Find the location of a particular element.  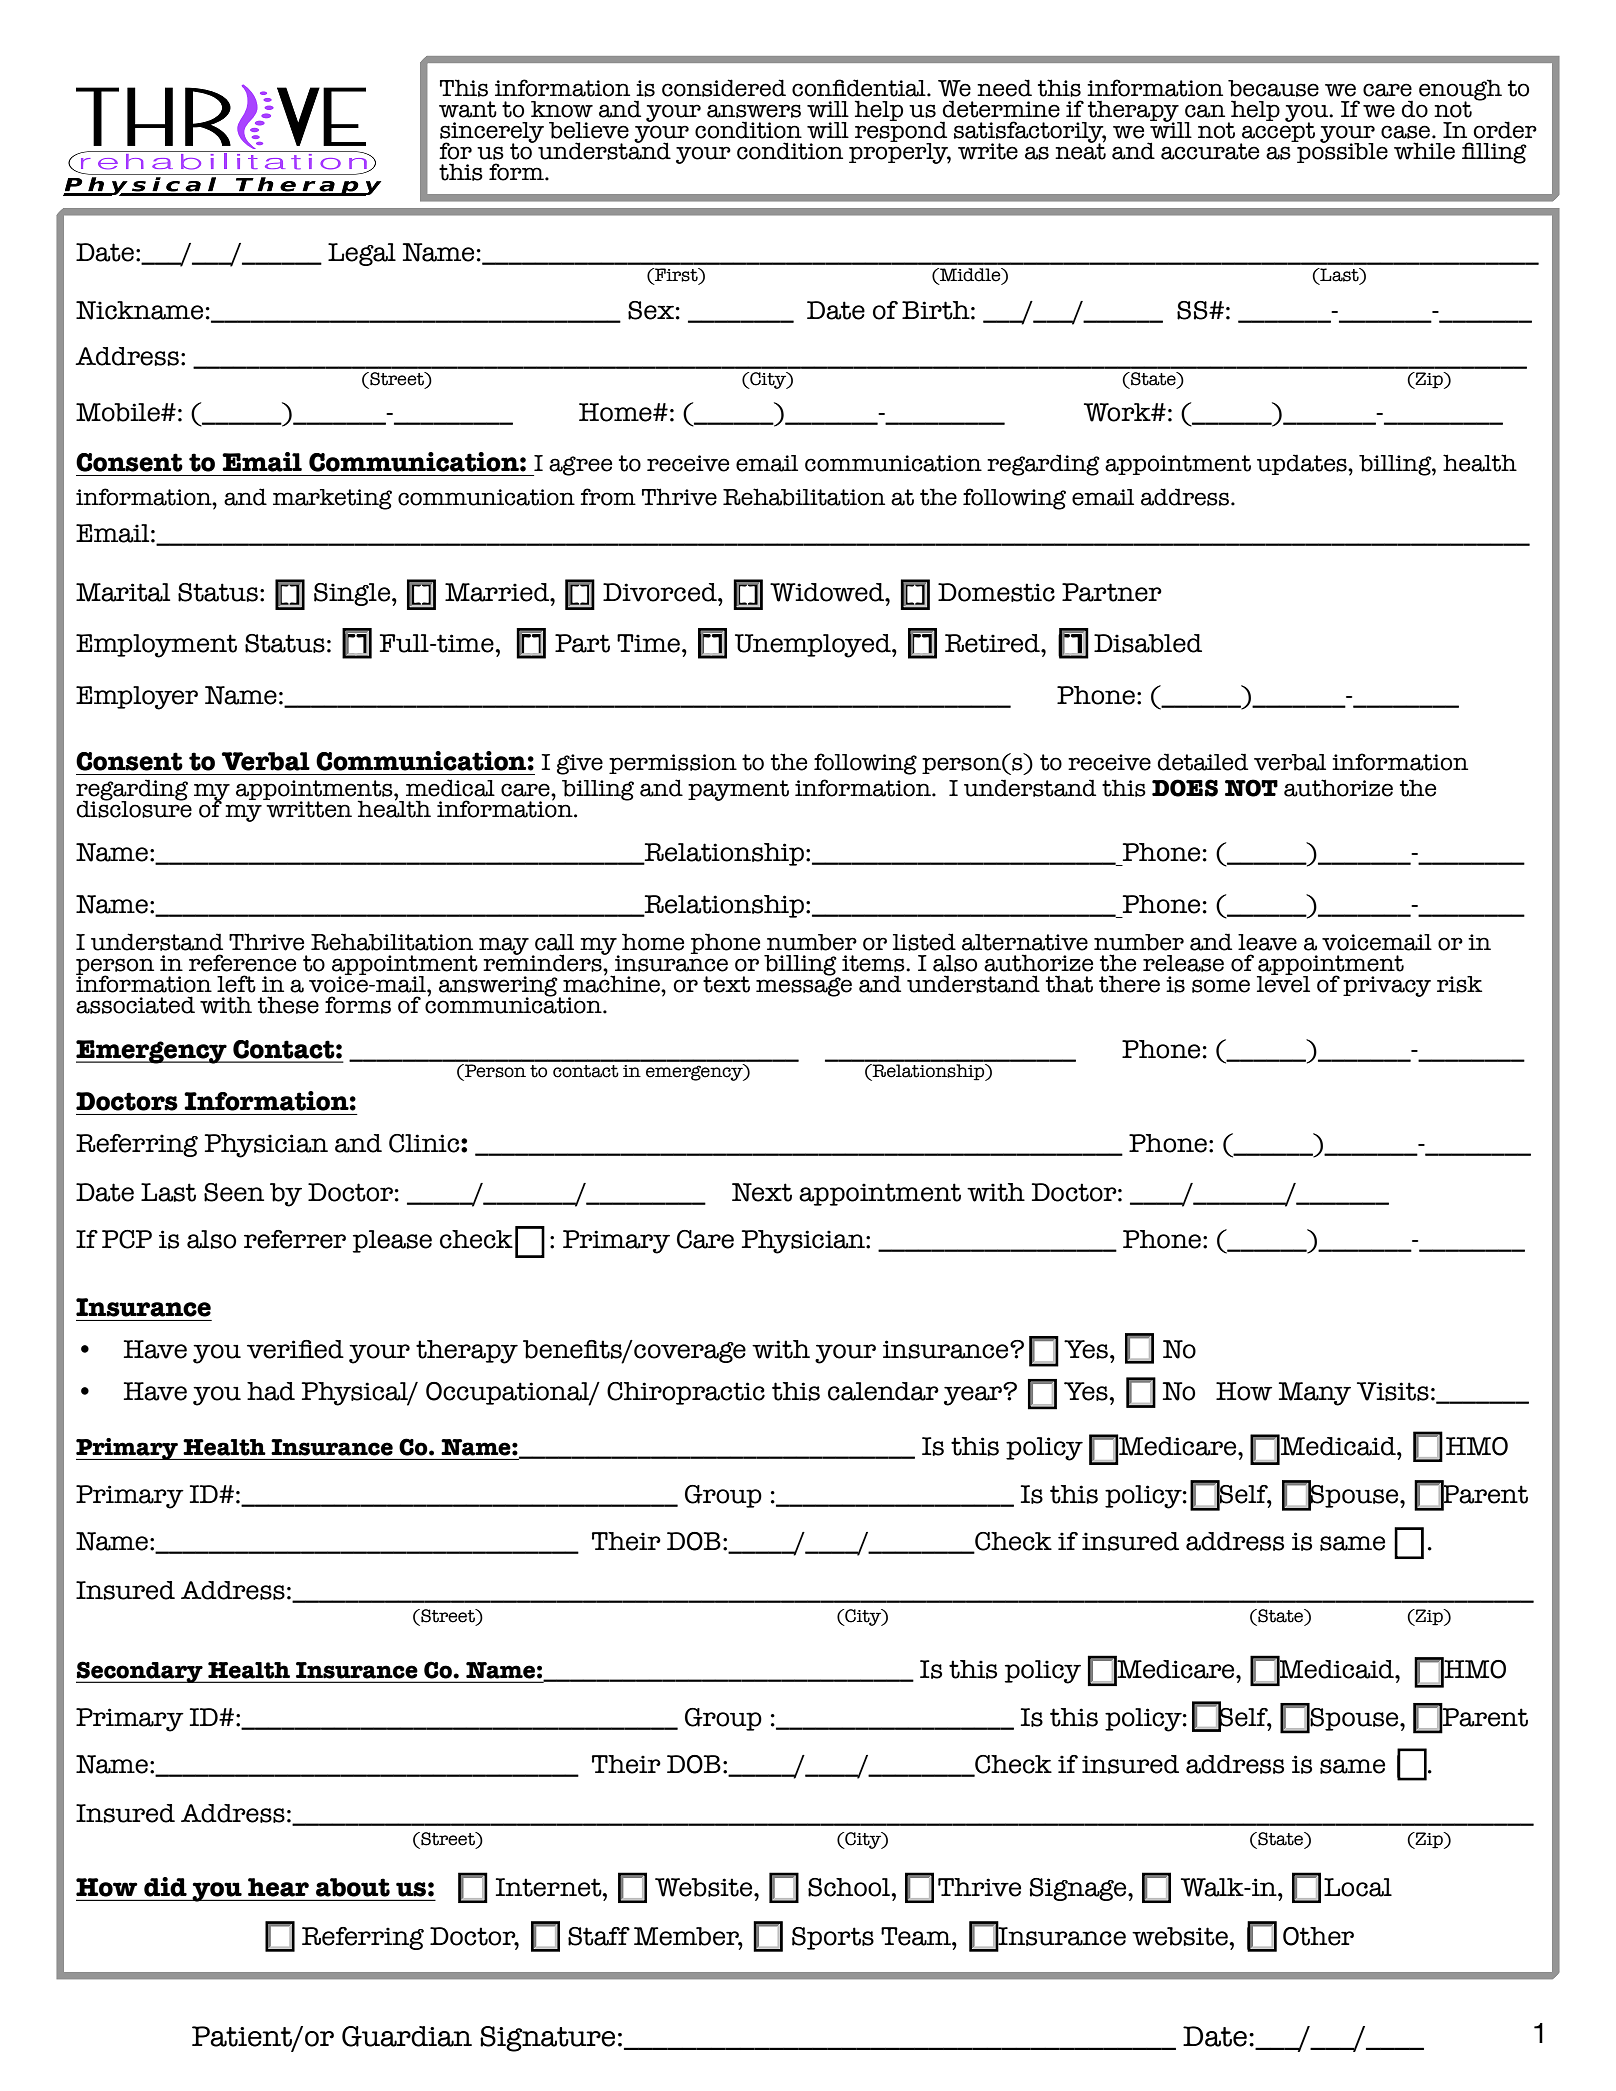

payment is located at coordinates (738, 790).
